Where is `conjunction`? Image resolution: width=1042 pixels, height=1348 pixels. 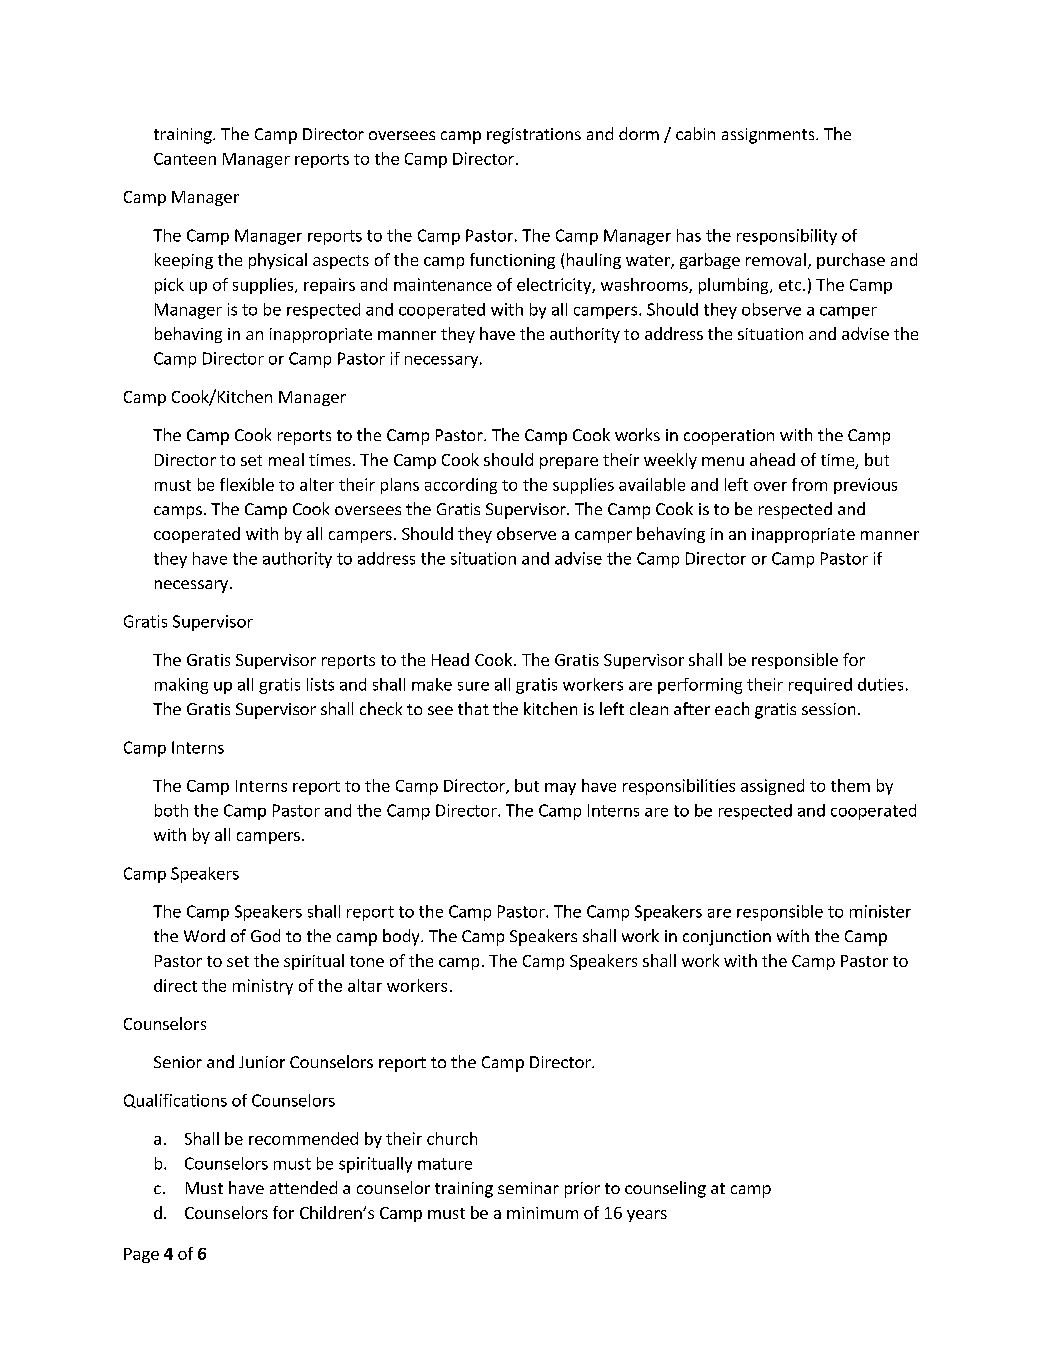
conjunction is located at coordinates (727, 938).
